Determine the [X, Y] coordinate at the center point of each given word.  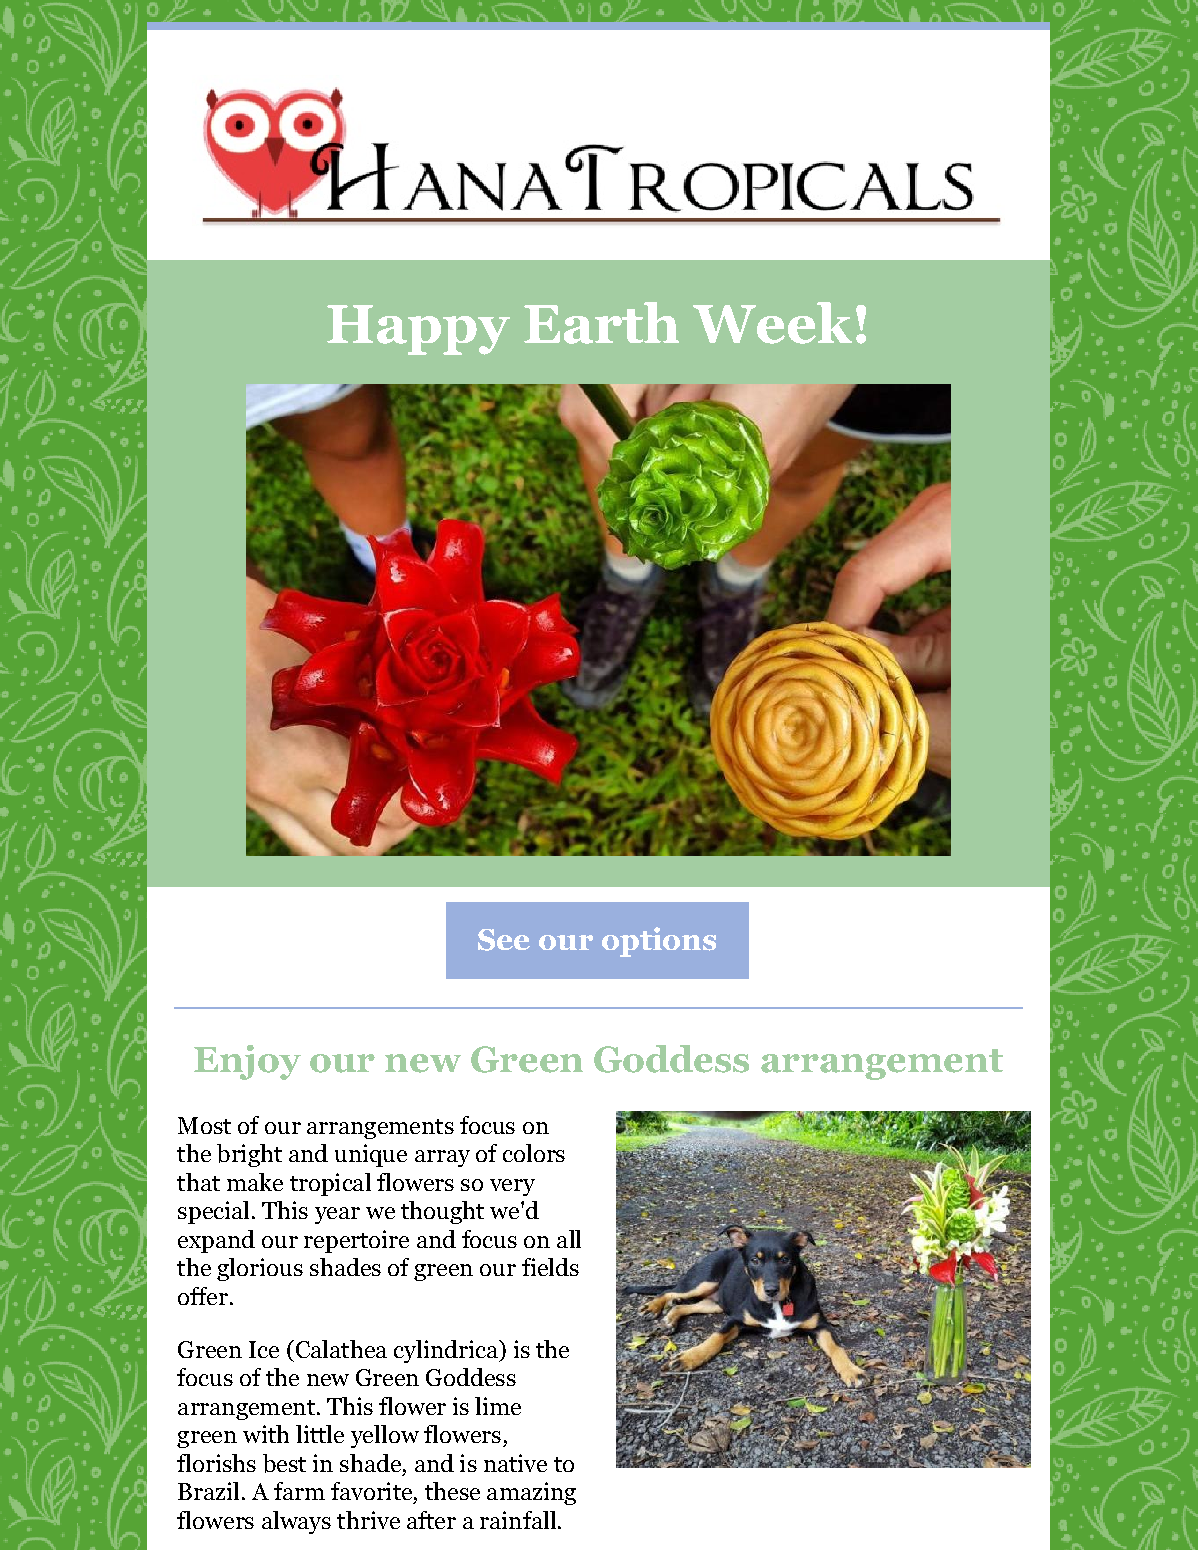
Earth [601, 323]
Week [772, 323]
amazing [531, 1493]
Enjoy [247, 1062]
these [452, 1491]
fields [550, 1267]
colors [534, 1153]
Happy [418, 330]
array [442, 1158]
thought [442, 1212]
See [504, 940]
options [659, 942]
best [284, 1463]
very [512, 1187]
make [255, 1182]
